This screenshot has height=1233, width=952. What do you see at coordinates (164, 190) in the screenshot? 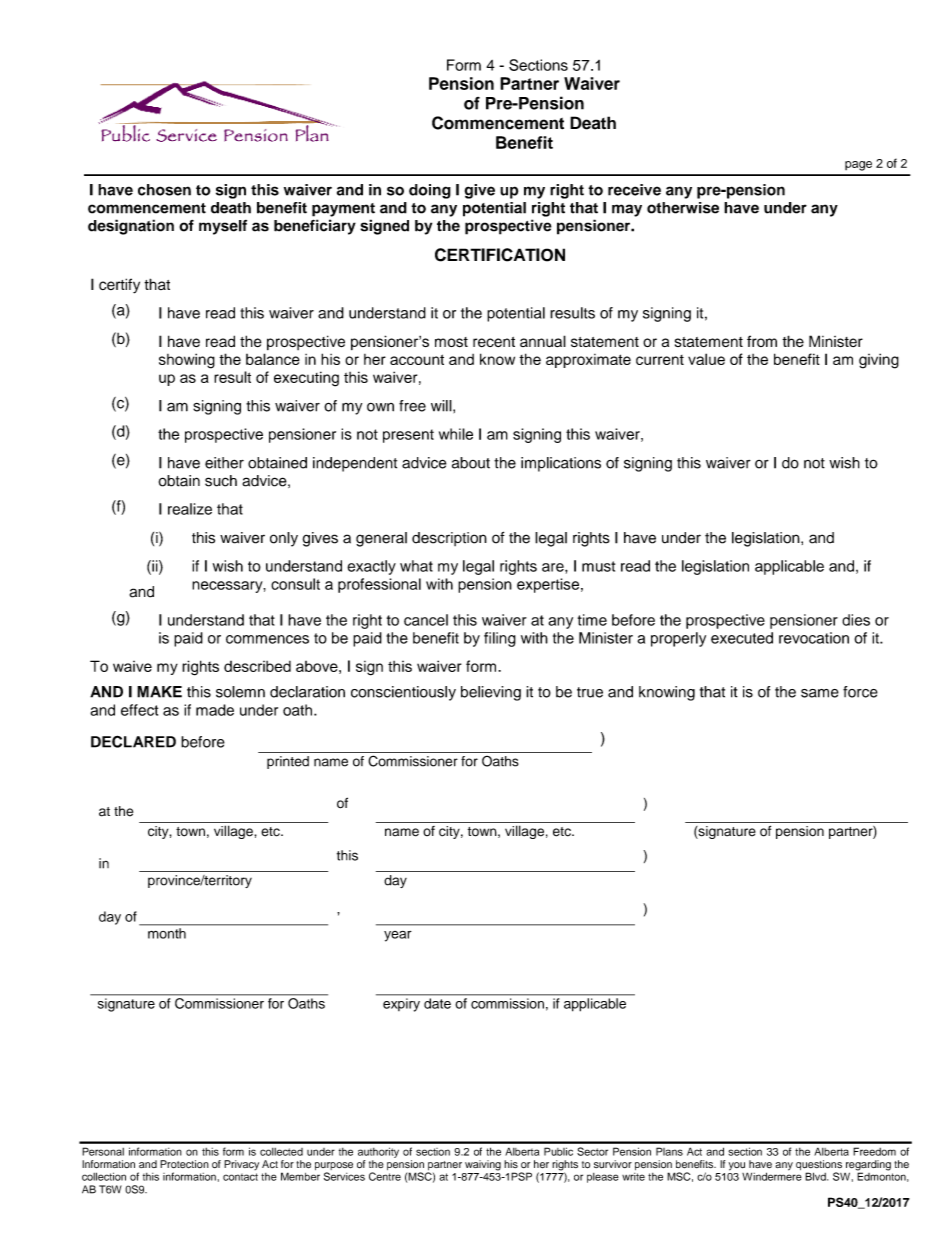
I see `chosen` at bounding box center [164, 190].
